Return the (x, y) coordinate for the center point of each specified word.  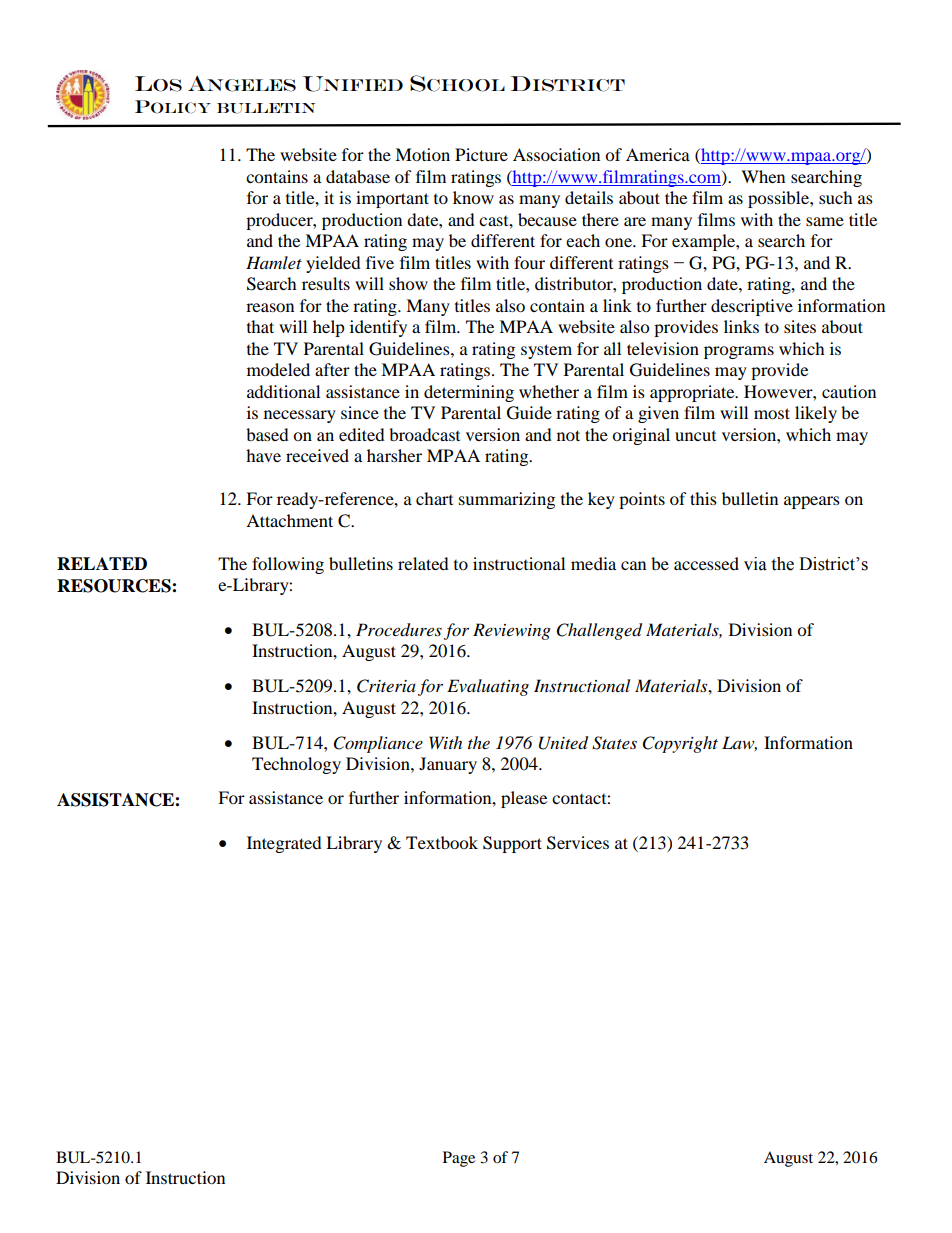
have (263, 455)
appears (812, 502)
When (763, 176)
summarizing (507, 500)
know (473, 197)
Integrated (284, 844)
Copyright (680, 744)
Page (459, 1159)
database (358, 176)
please (524, 799)
